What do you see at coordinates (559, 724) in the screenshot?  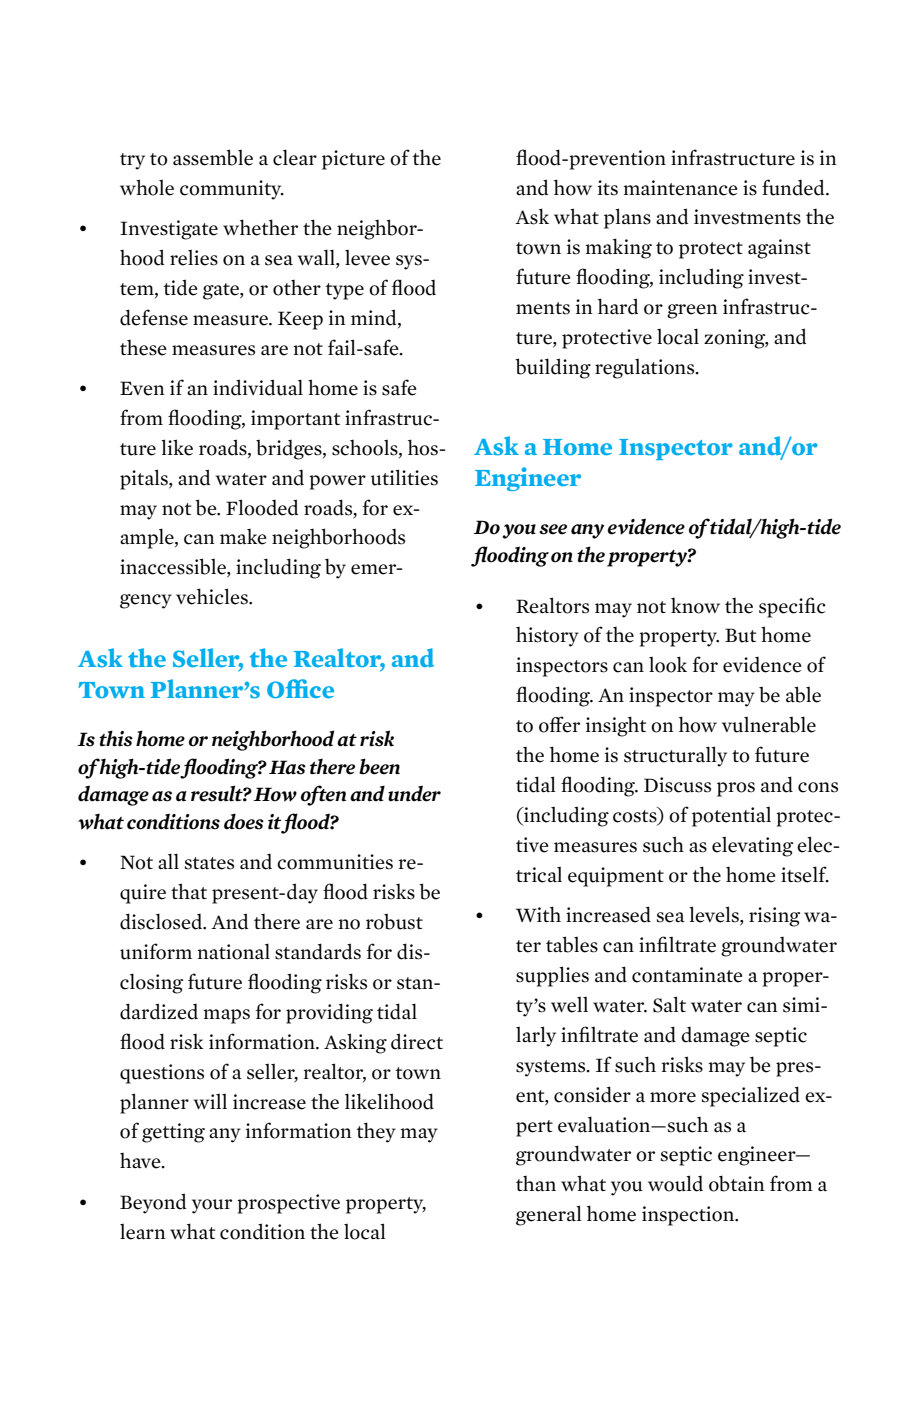 I see `offer` at bounding box center [559, 724].
